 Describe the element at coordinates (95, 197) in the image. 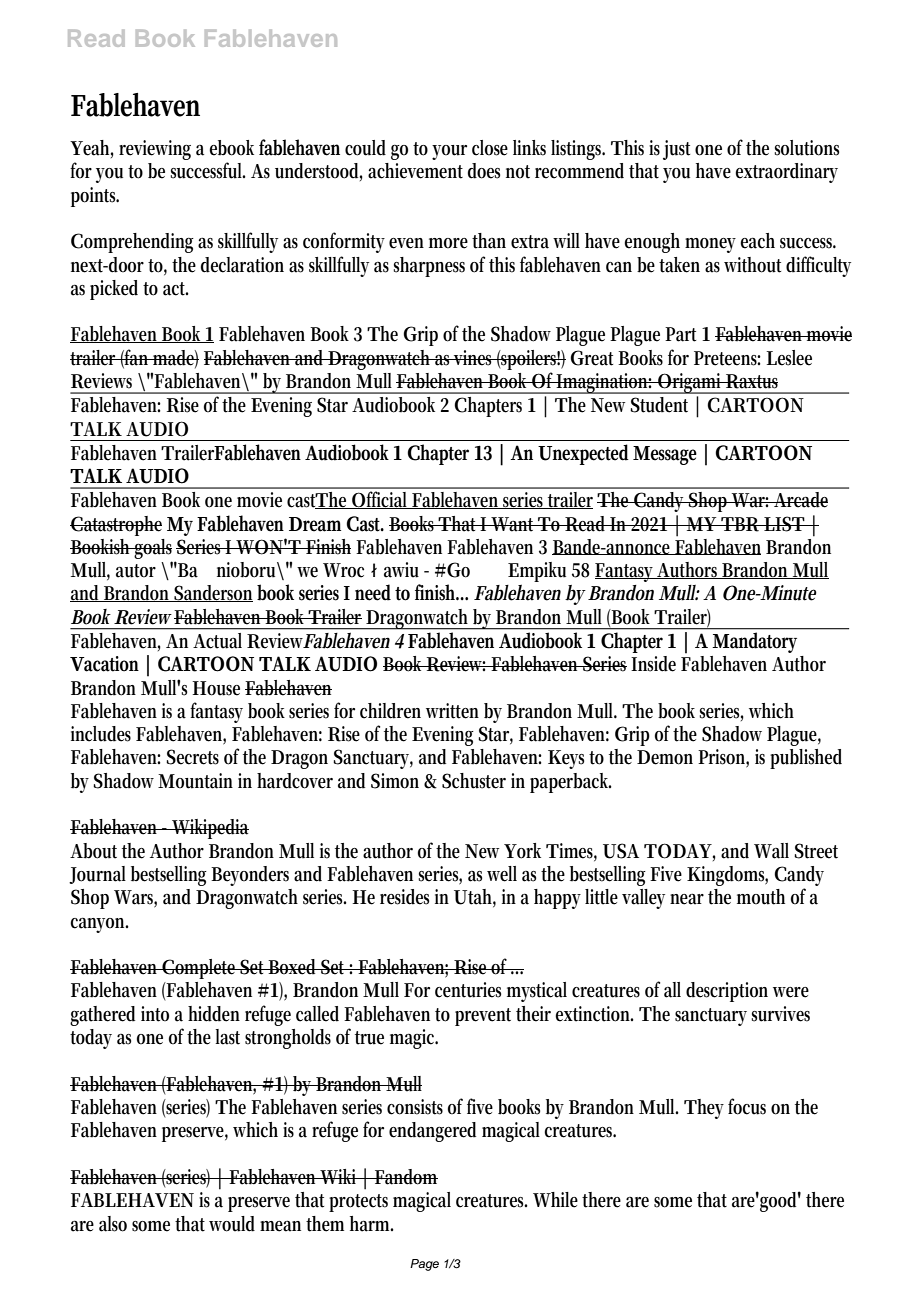

I see `points` at that location.
